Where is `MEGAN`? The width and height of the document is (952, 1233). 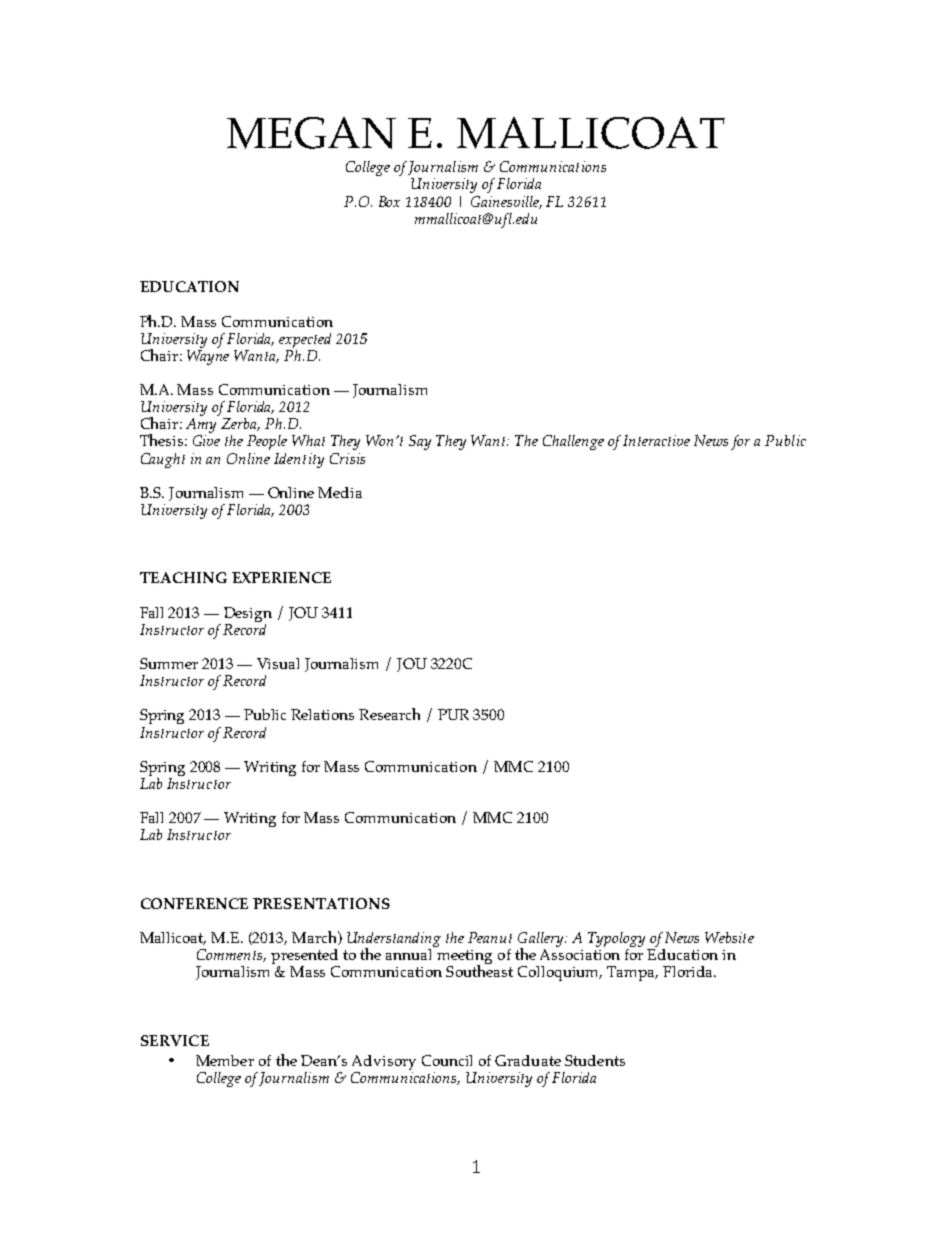
MEGAN is located at coordinates (311, 133).
